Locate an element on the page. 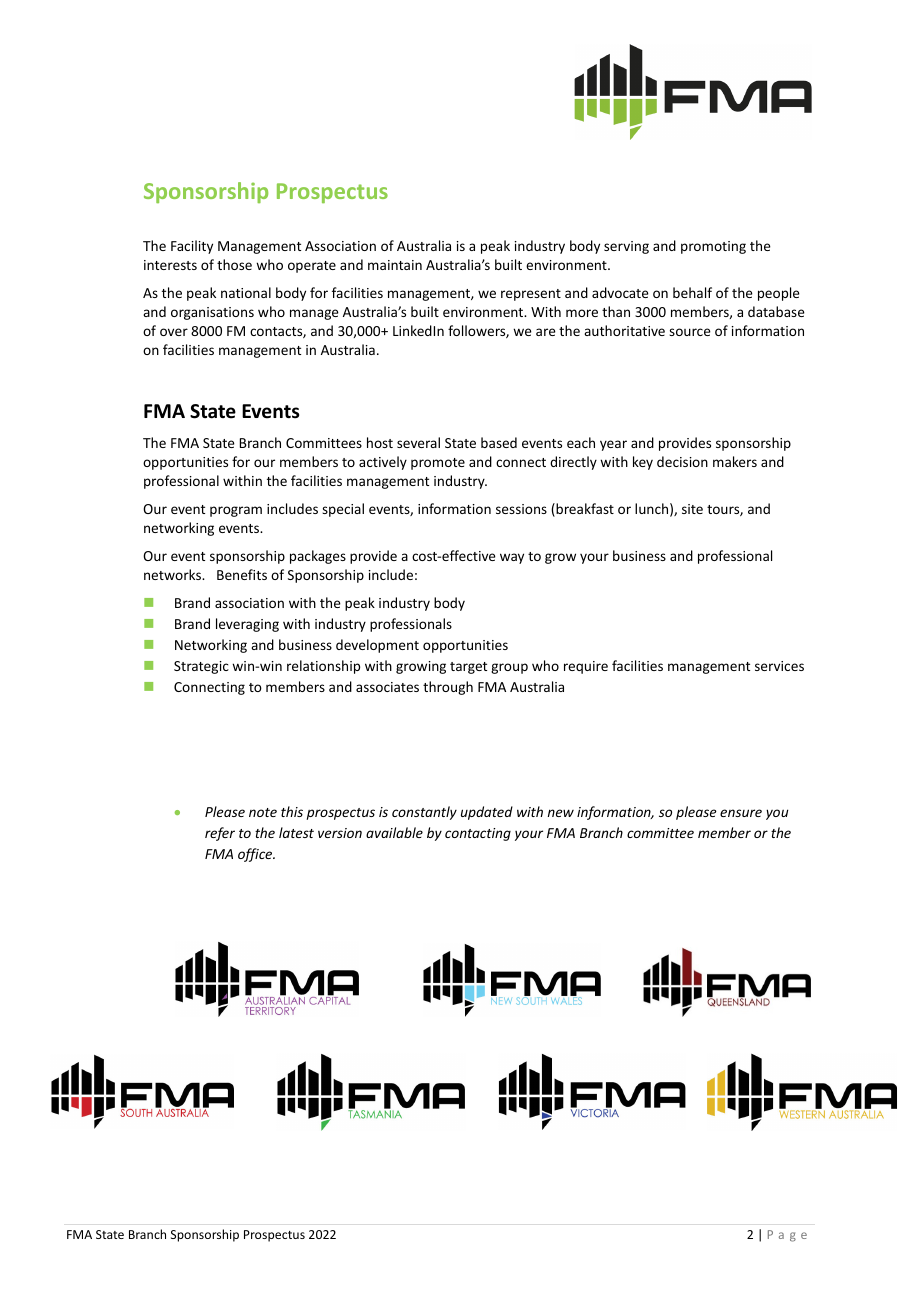  contacting is located at coordinates (478, 834).
